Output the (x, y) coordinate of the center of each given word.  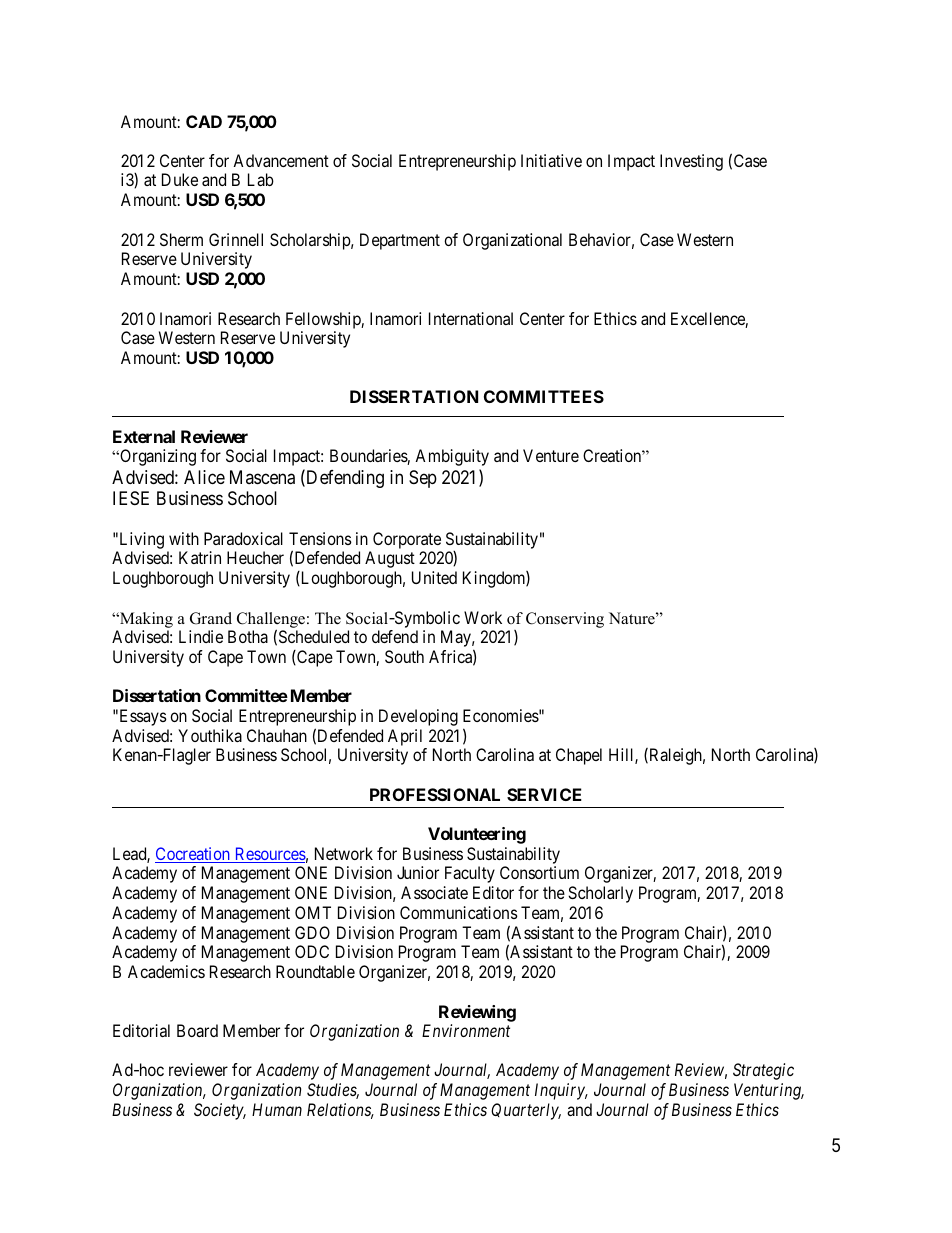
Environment (466, 1030)
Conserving (565, 620)
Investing (691, 162)
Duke (180, 179)
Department (400, 241)
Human (277, 1109)
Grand (211, 618)
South (404, 656)
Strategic (763, 1071)
